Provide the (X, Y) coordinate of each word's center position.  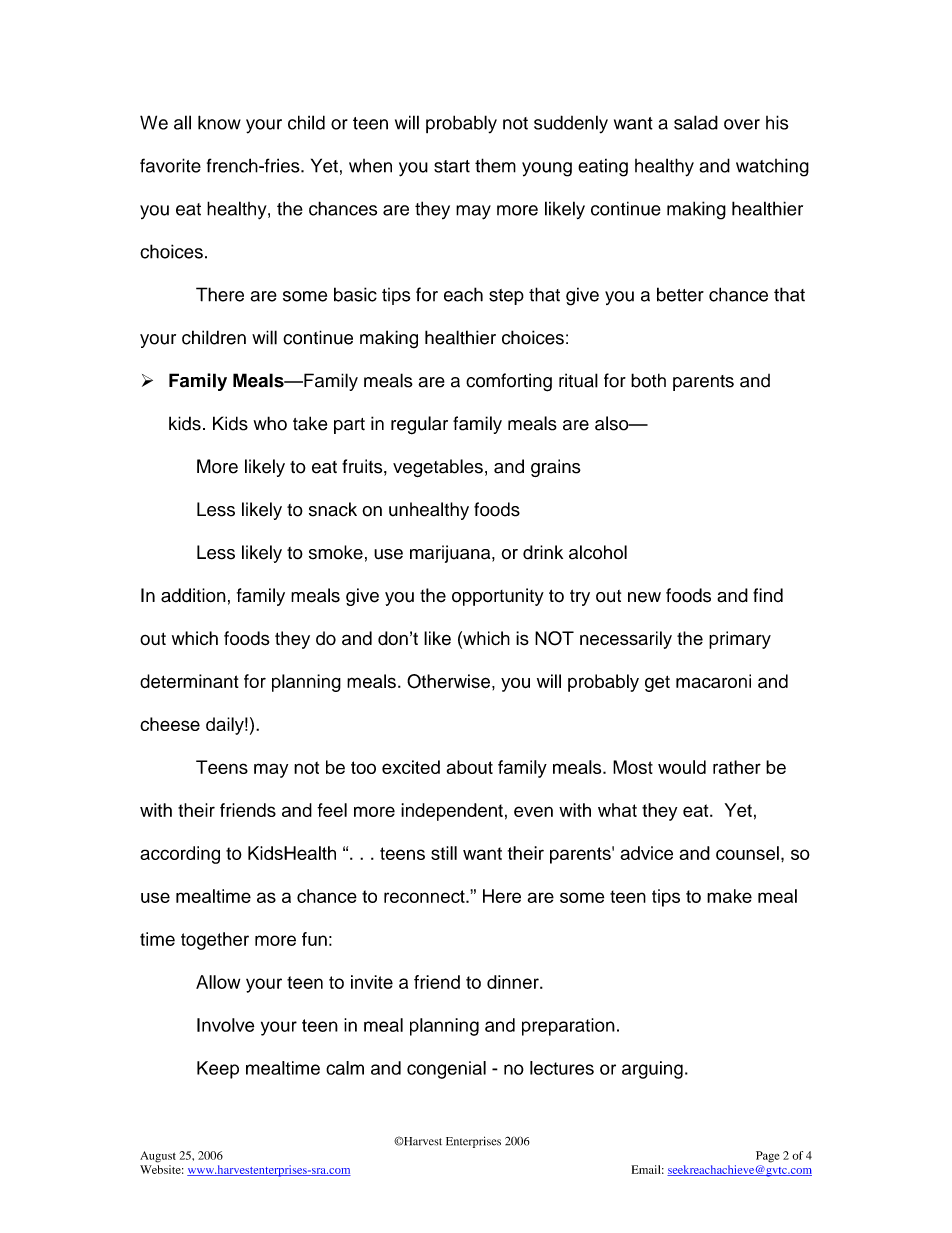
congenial (446, 1070)
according (180, 855)
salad (696, 122)
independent (452, 812)
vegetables (438, 468)
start (452, 166)
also (613, 423)
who (270, 423)
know (219, 122)
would (682, 767)
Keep (218, 1070)
